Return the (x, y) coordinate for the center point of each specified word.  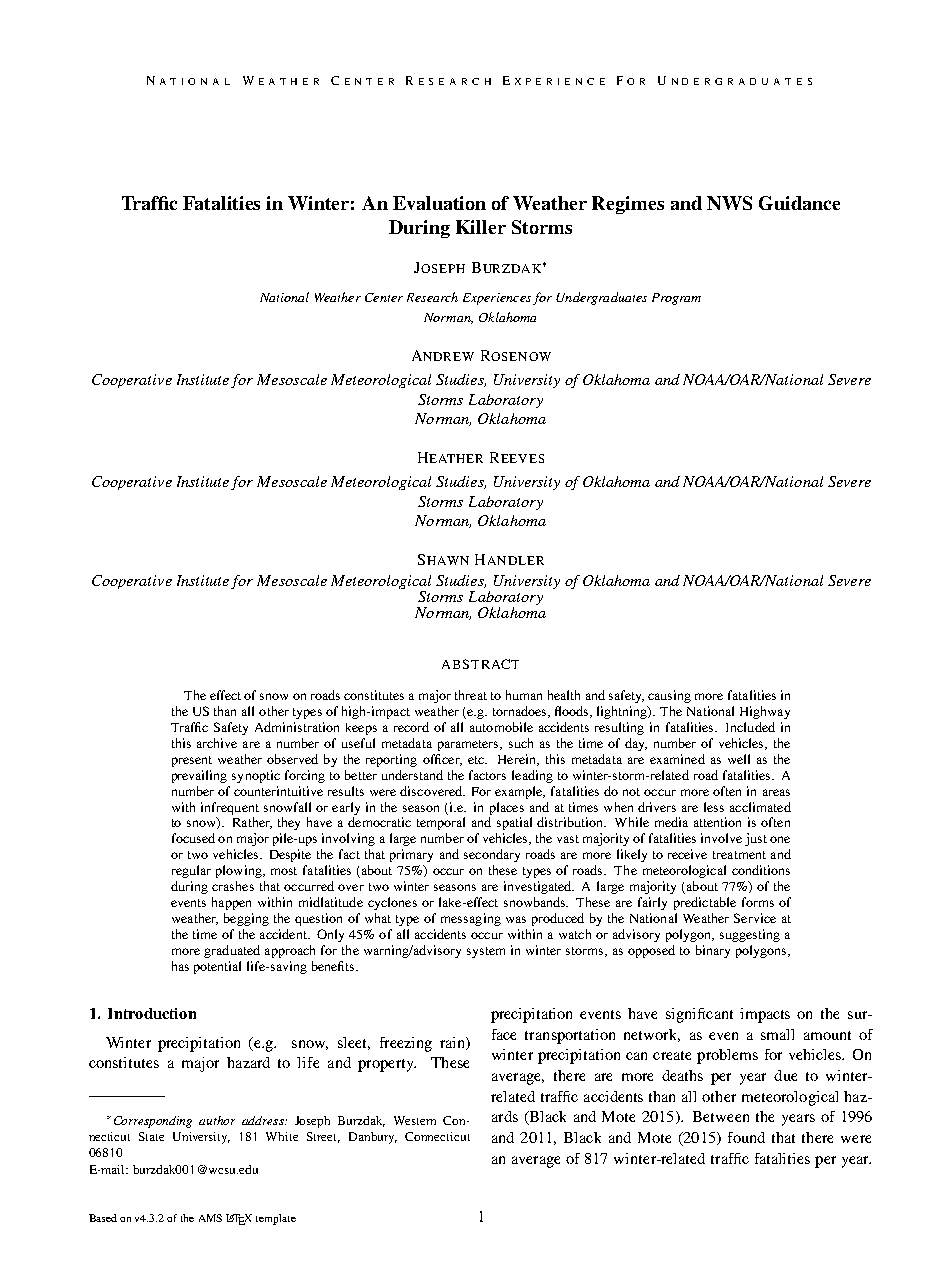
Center (384, 297)
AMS (210, 1218)
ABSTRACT (480, 664)
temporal (441, 823)
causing (669, 696)
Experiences (497, 299)
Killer (481, 227)
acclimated (760, 807)
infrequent (230, 808)
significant (699, 1015)
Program (676, 299)
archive (217, 743)
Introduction (152, 1013)
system (486, 952)
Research (432, 297)
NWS (729, 203)
